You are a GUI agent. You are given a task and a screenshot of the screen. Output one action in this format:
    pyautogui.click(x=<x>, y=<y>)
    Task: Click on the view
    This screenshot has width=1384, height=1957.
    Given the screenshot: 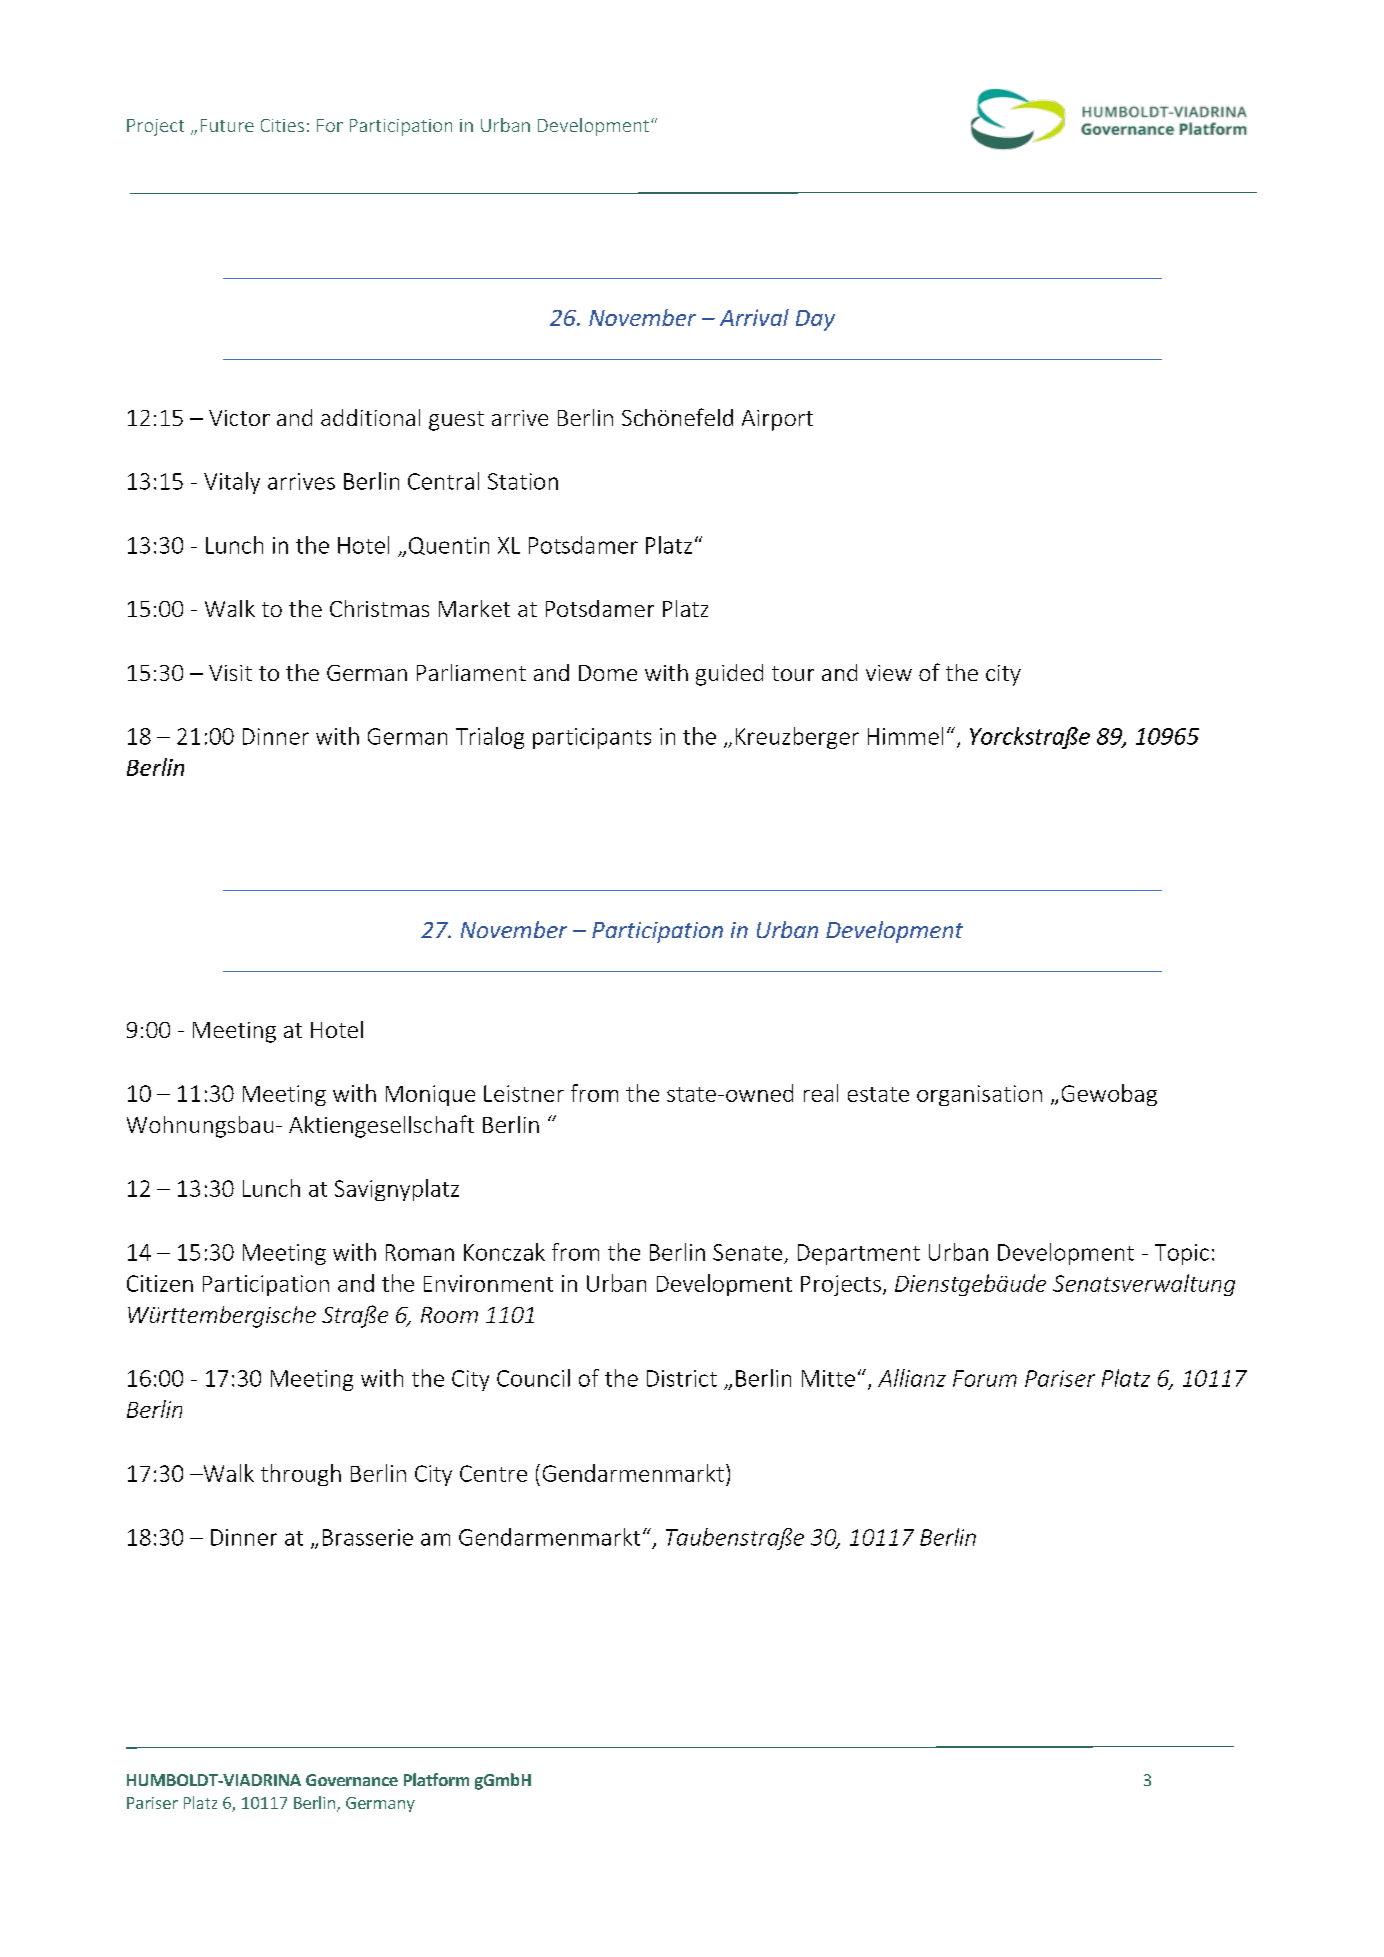 What is the action you would take?
    pyautogui.click(x=889, y=673)
